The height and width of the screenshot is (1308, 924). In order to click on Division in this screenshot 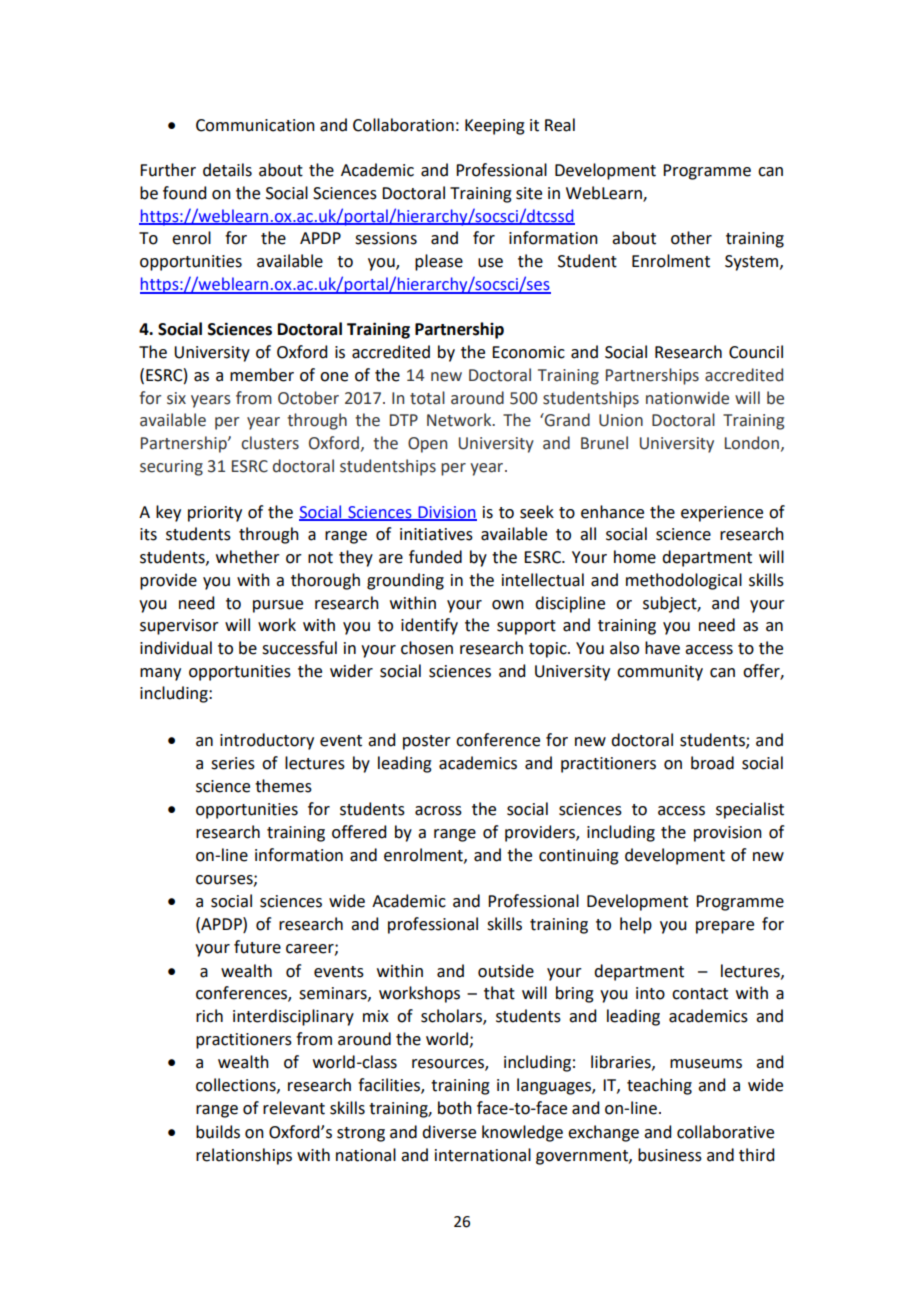, I will do `click(446, 513)`.
